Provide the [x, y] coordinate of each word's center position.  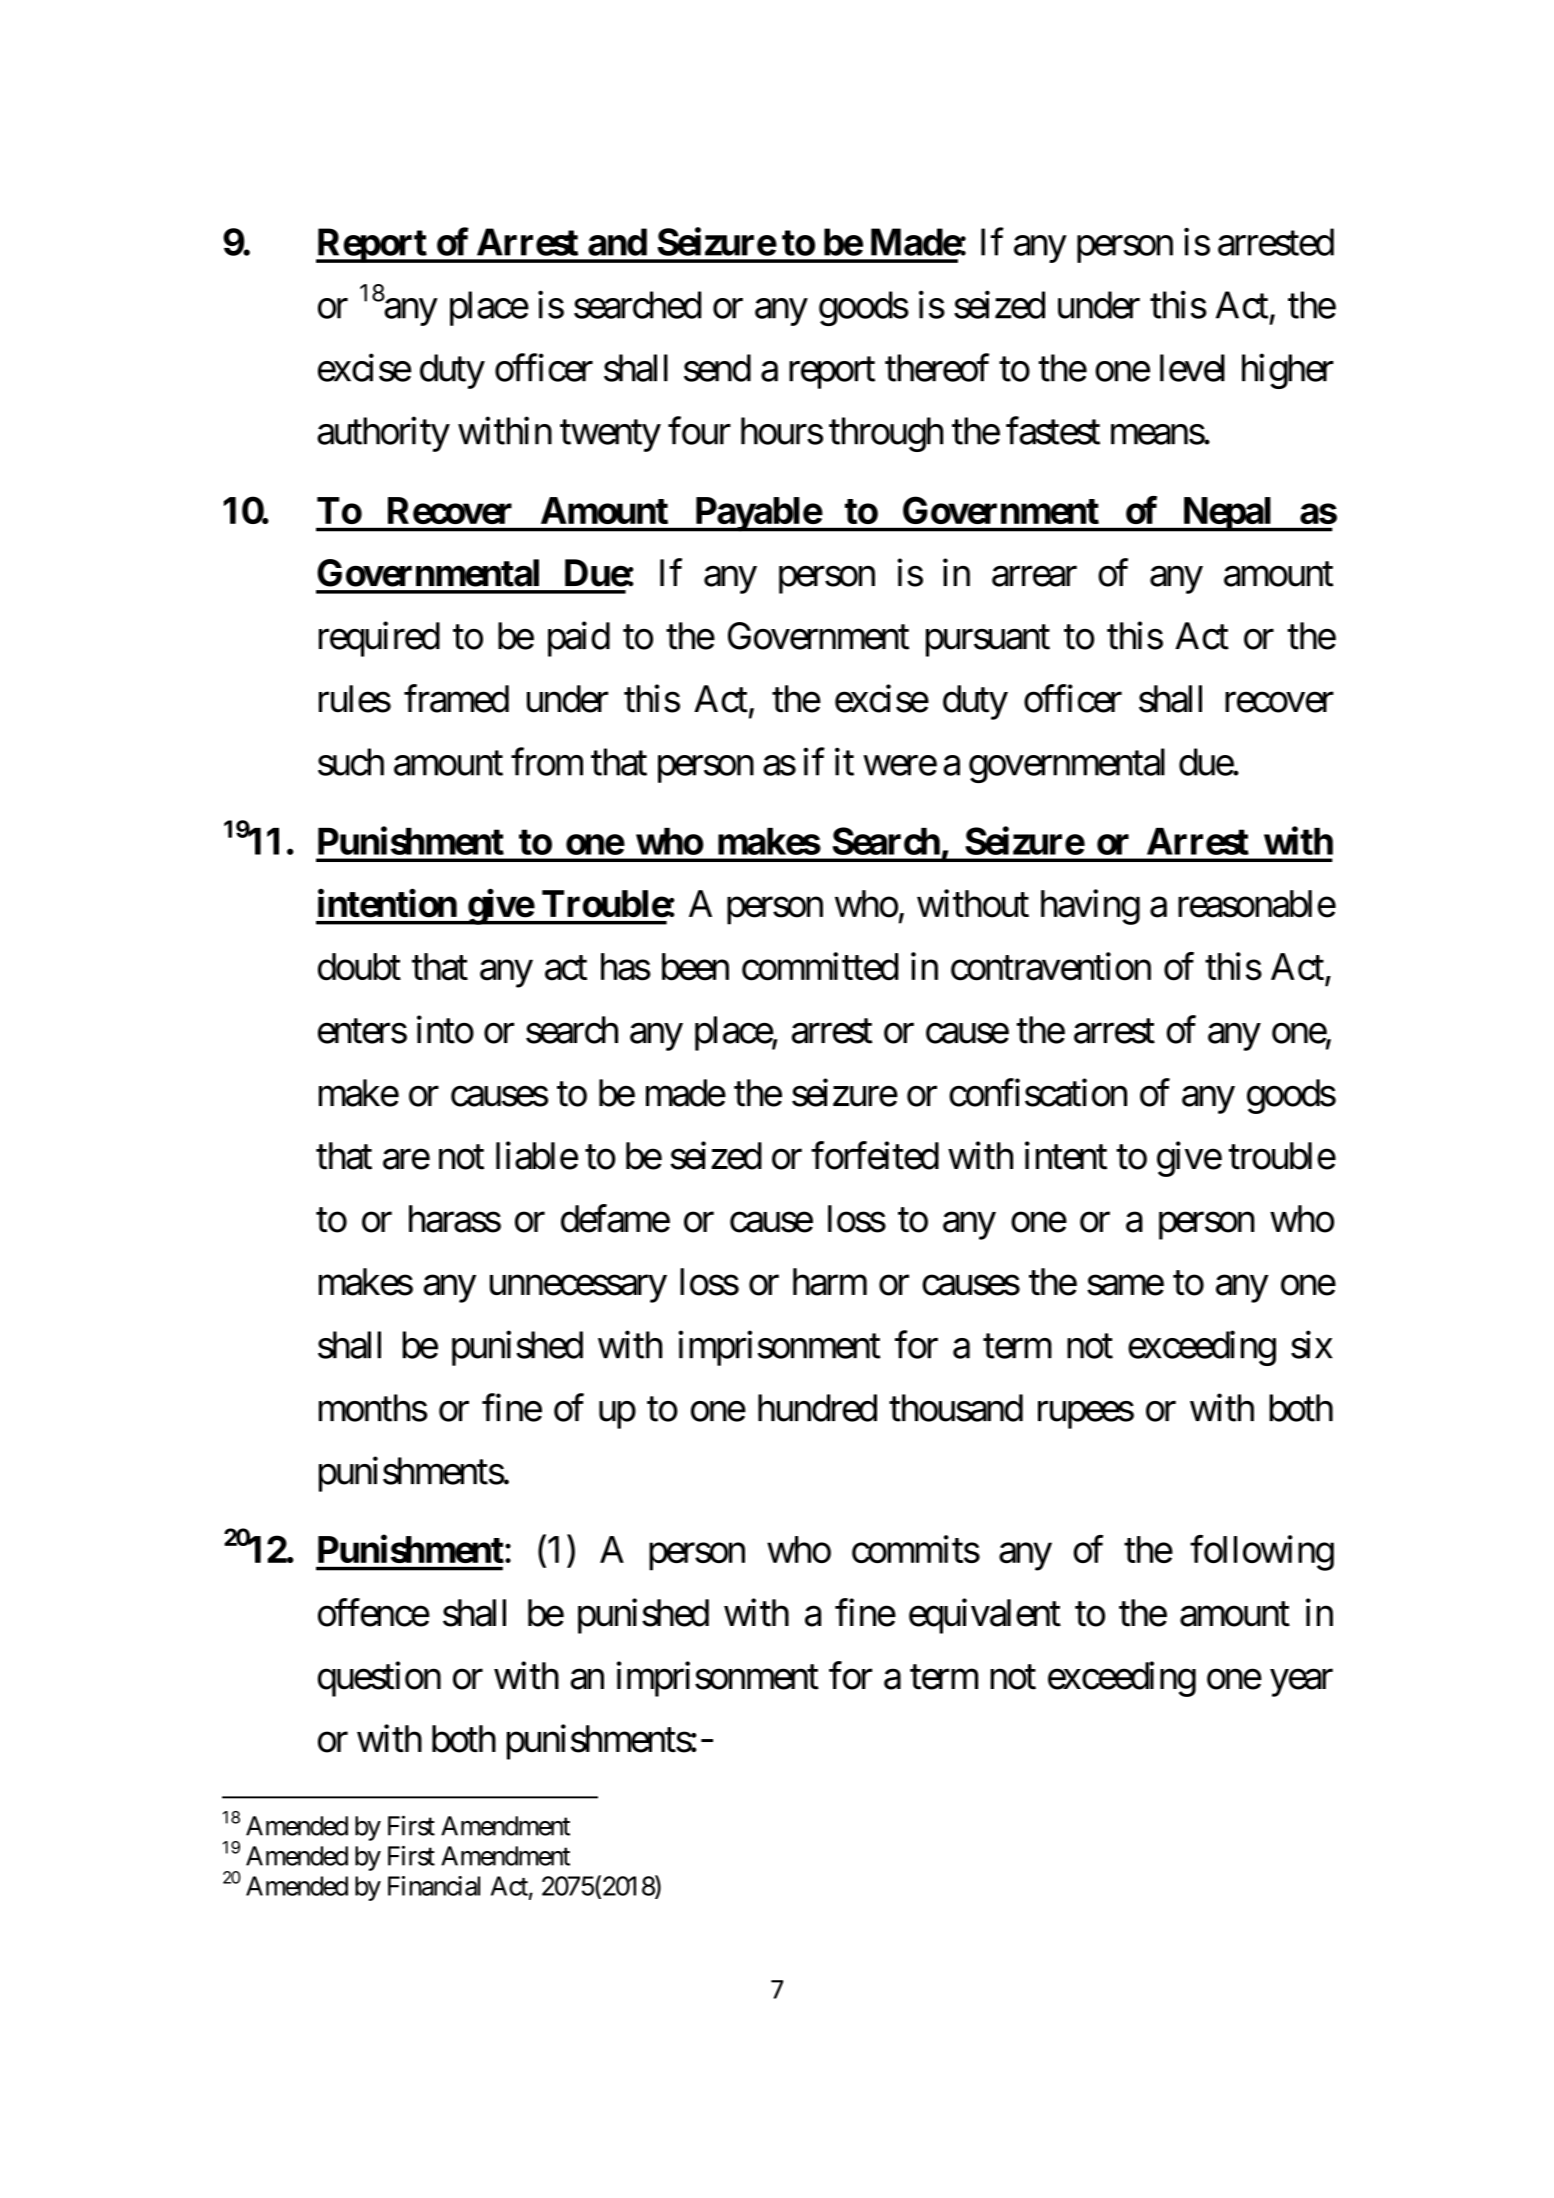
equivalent [985, 1616]
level [1192, 368]
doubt [359, 967]
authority [383, 434]
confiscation [1038, 1093]
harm [830, 1282]
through [886, 434]
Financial [434, 1886]
